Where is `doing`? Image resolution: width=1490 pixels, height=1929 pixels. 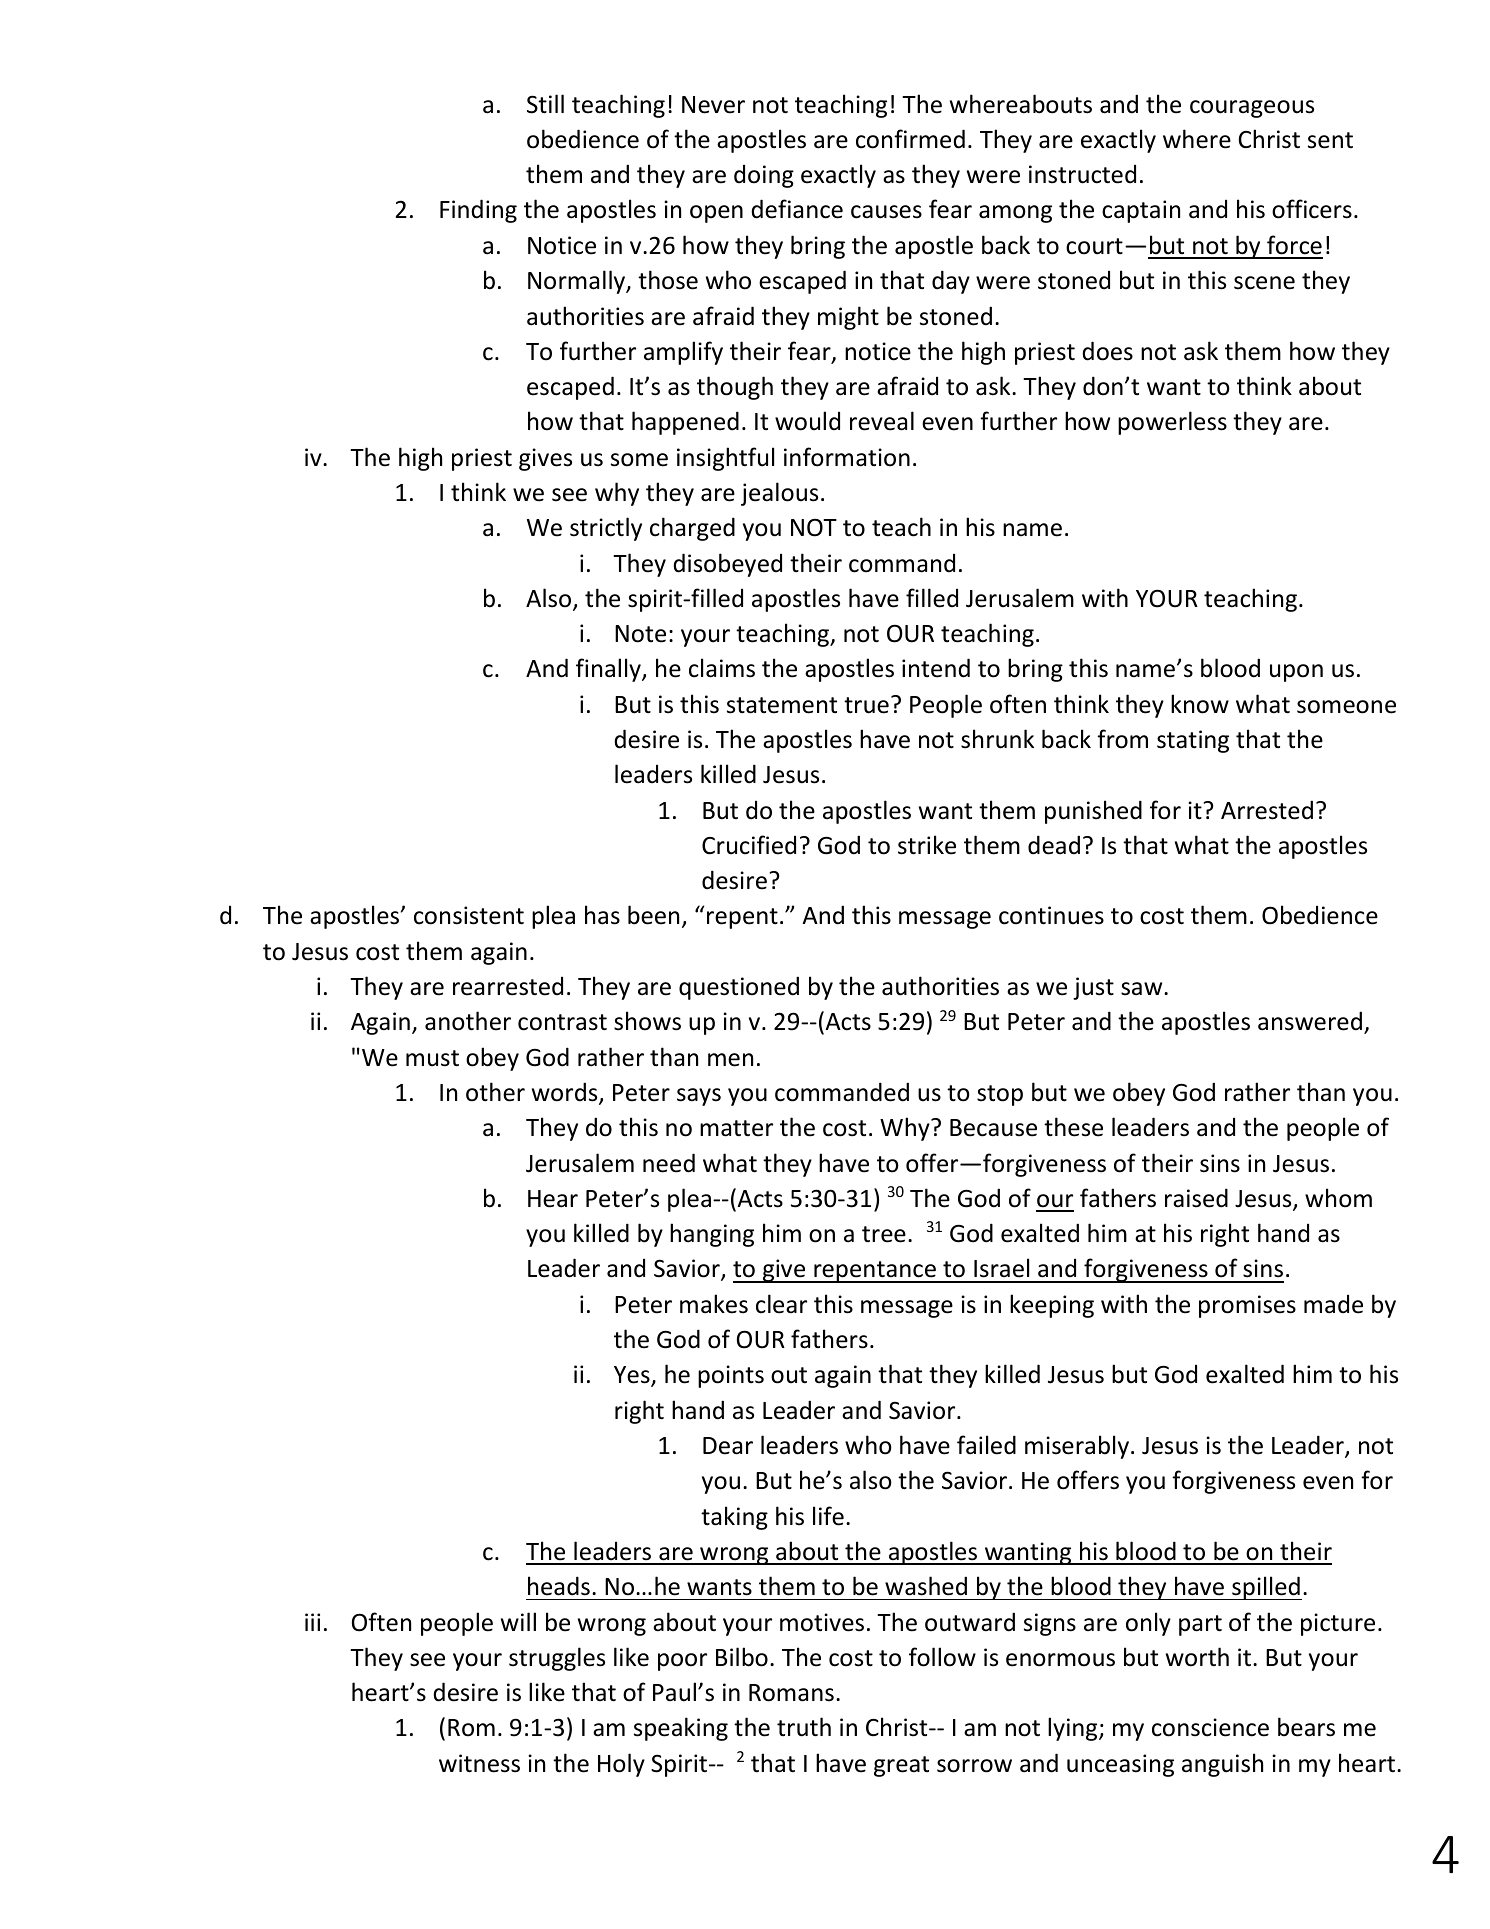
doing is located at coordinates (764, 176).
